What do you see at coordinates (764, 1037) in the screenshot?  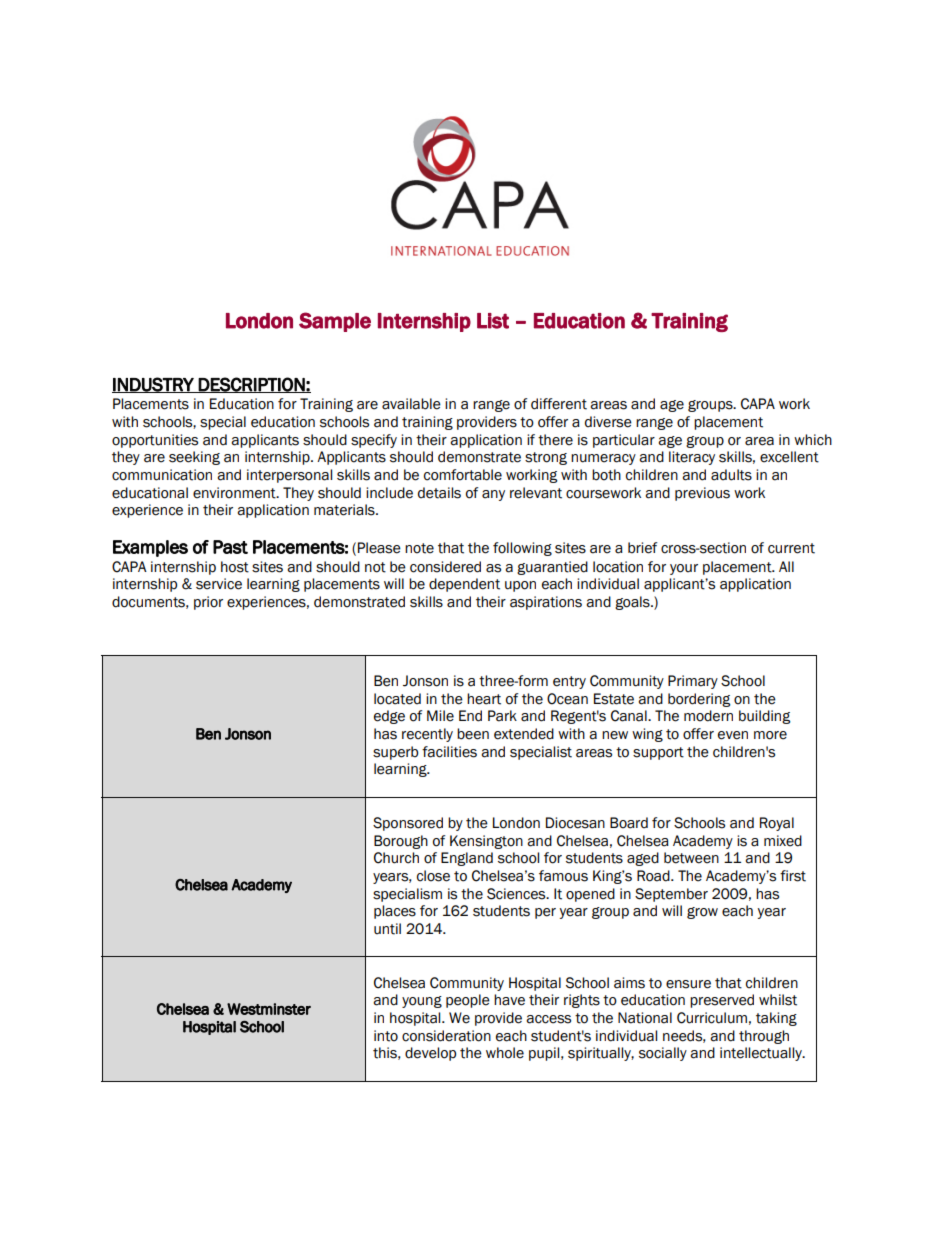 I see `through` at bounding box center [764, 1037].
